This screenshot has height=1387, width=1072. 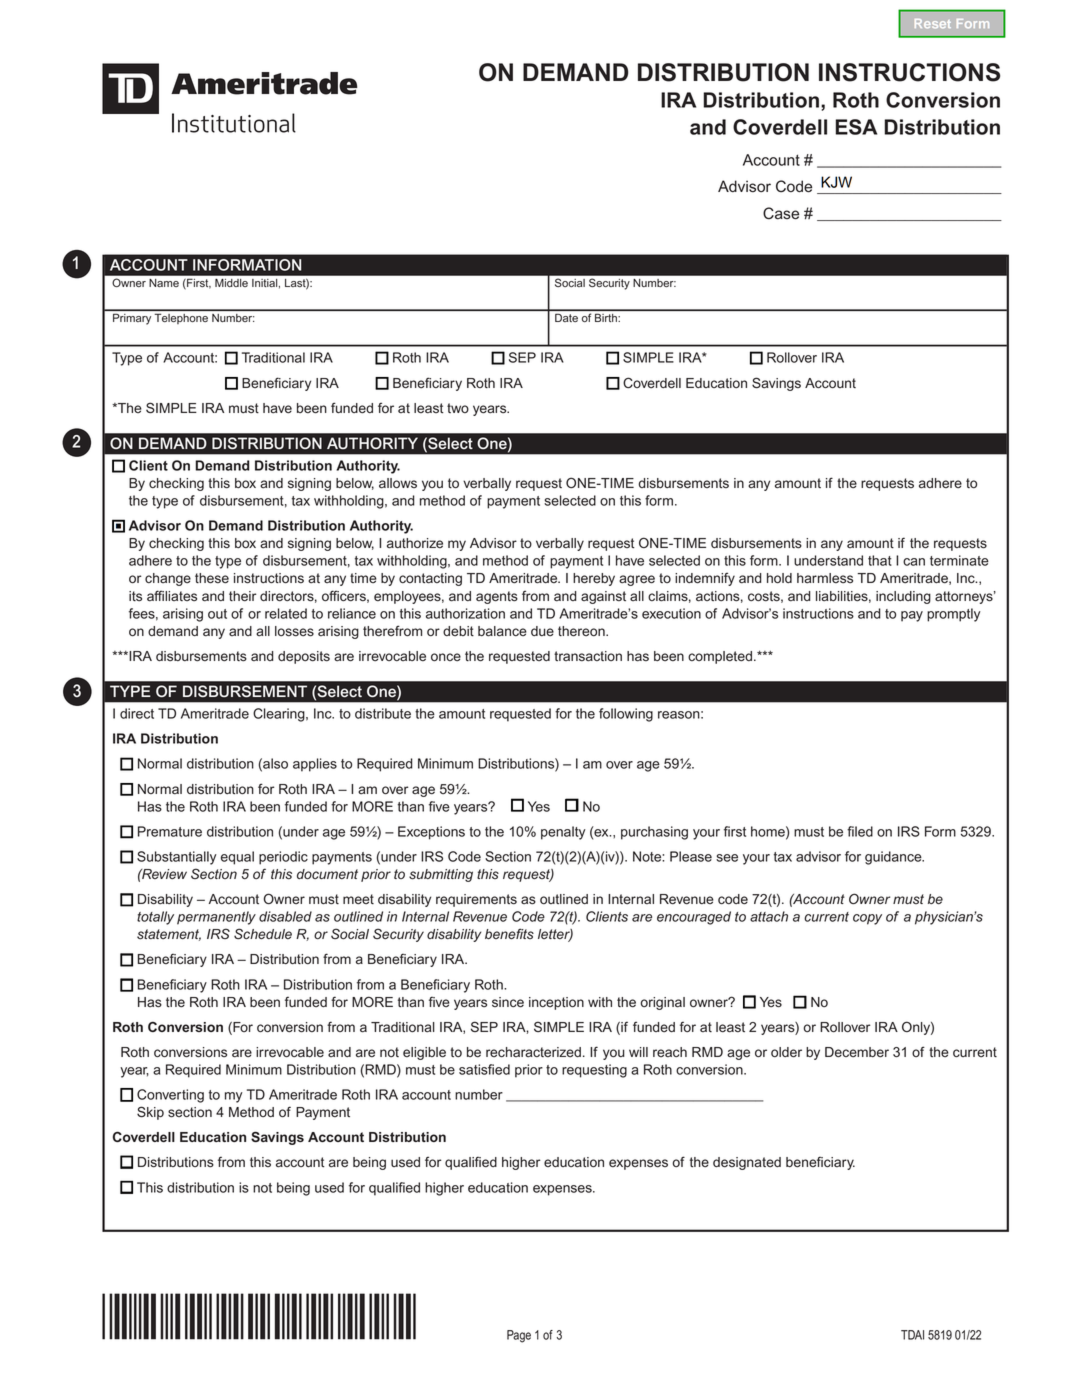 I want to click on benefits, so click(x=509, y=934).
